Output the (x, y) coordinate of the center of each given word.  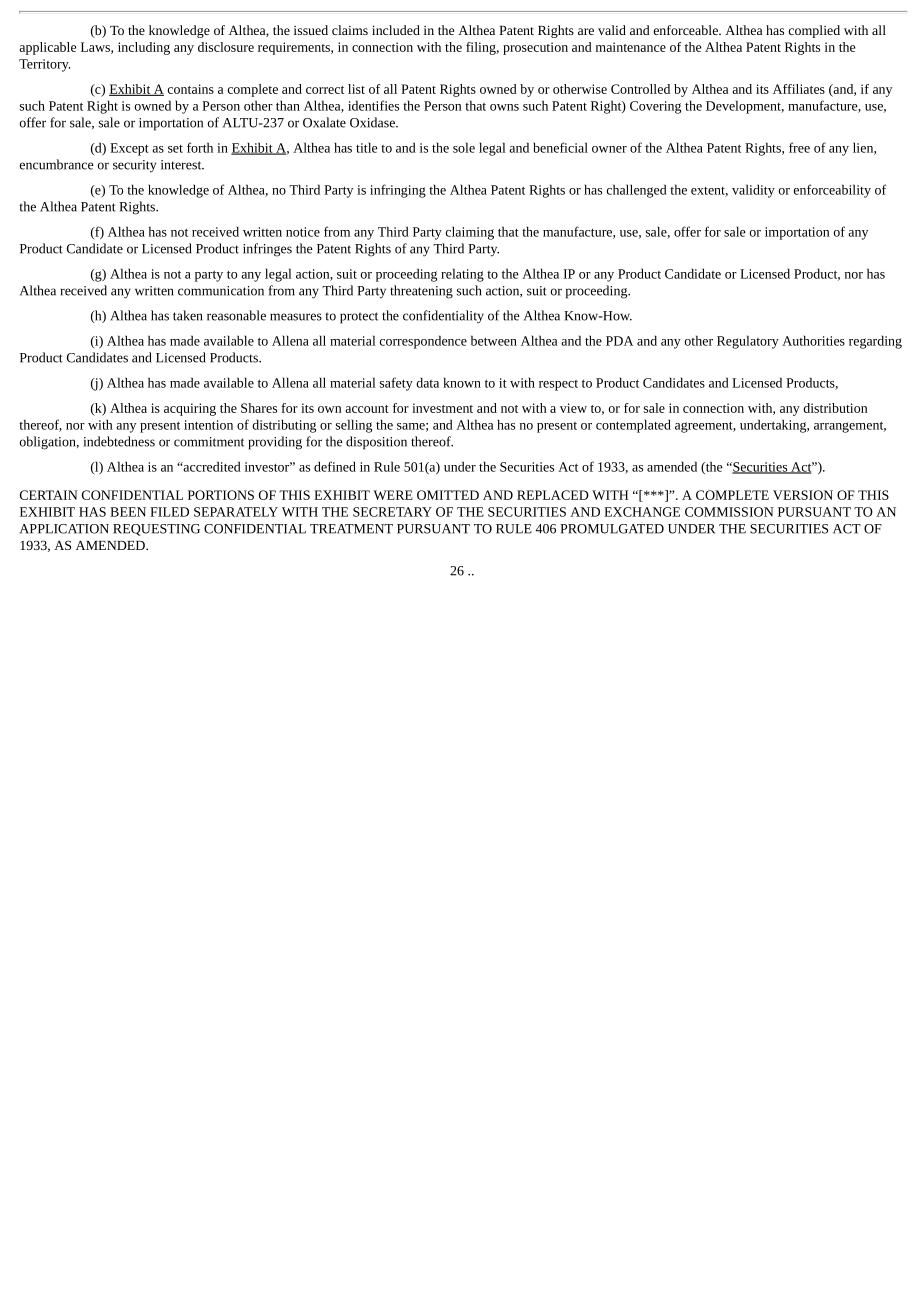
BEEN (128, 512)
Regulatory (748, 342)
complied (814, 31)
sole (464, 147)
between (494, 340)
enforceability (832, 191)
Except (129, 149)
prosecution (535, 48)
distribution (835, 408)
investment (442, 408)
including (144, 48)
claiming (470, 233)
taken (188, 315)
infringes (267, 250)
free (799, 147)
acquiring (190, 409)
